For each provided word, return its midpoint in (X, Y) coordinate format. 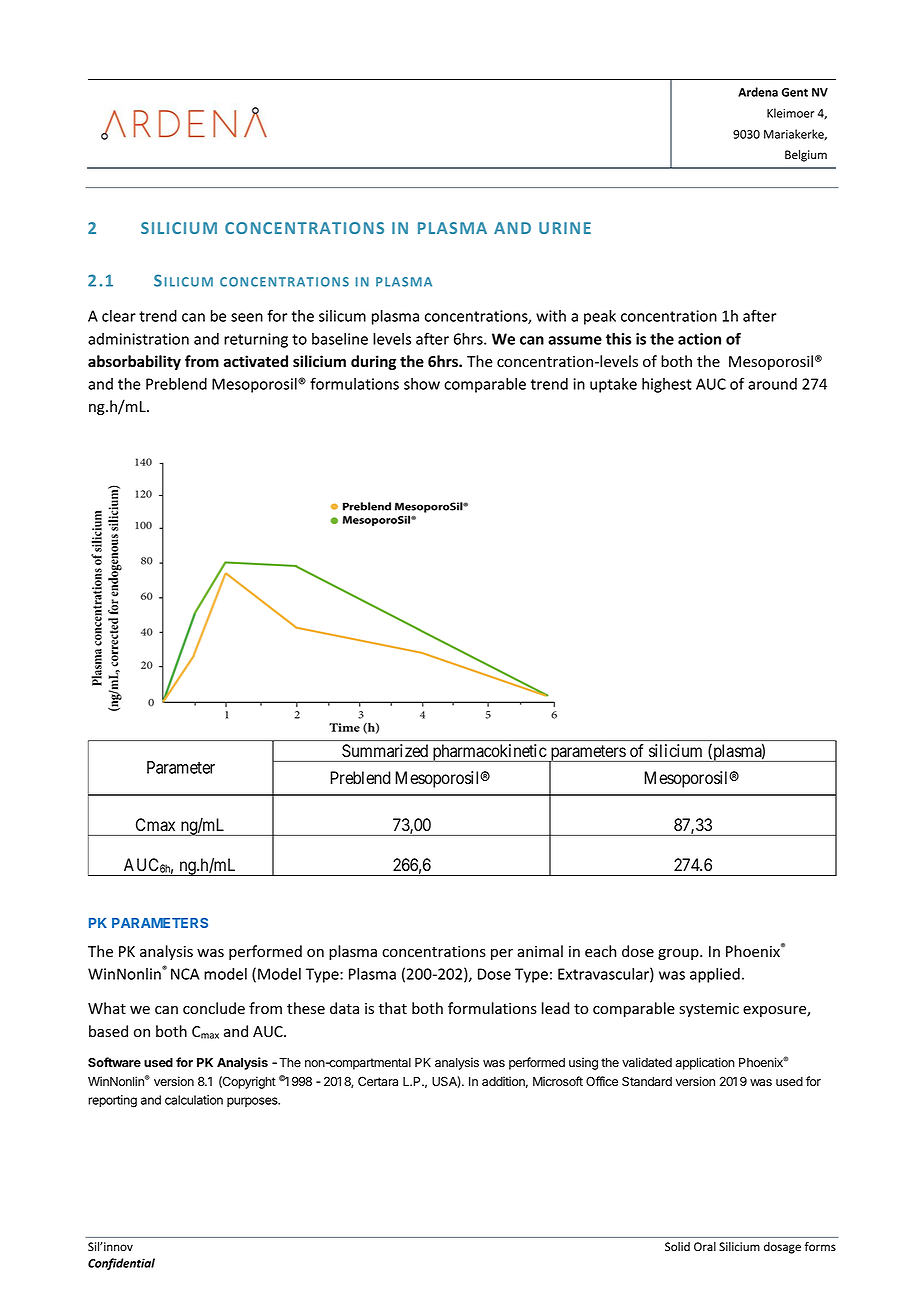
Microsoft (558, 1081)
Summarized (385, 750)
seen (247, 317)
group (679, 954)
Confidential (121, 1264)
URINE (565, 228)
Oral (705, 1246)
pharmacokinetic (489, 753)
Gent (795, 92)
